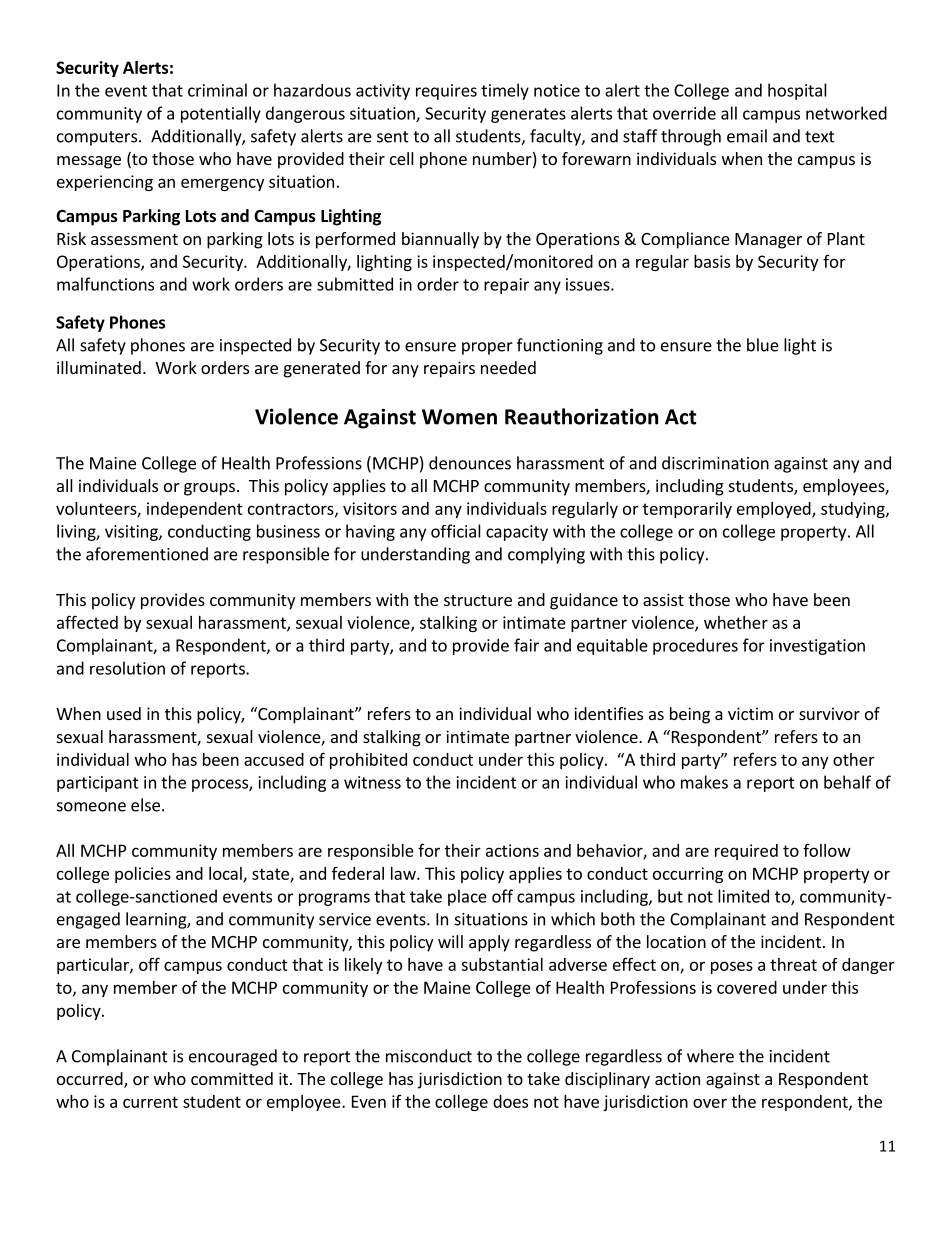 Image resolution: width=952 pixels, height=1233 pixels. I want to click on groups, so click(209, 489).
